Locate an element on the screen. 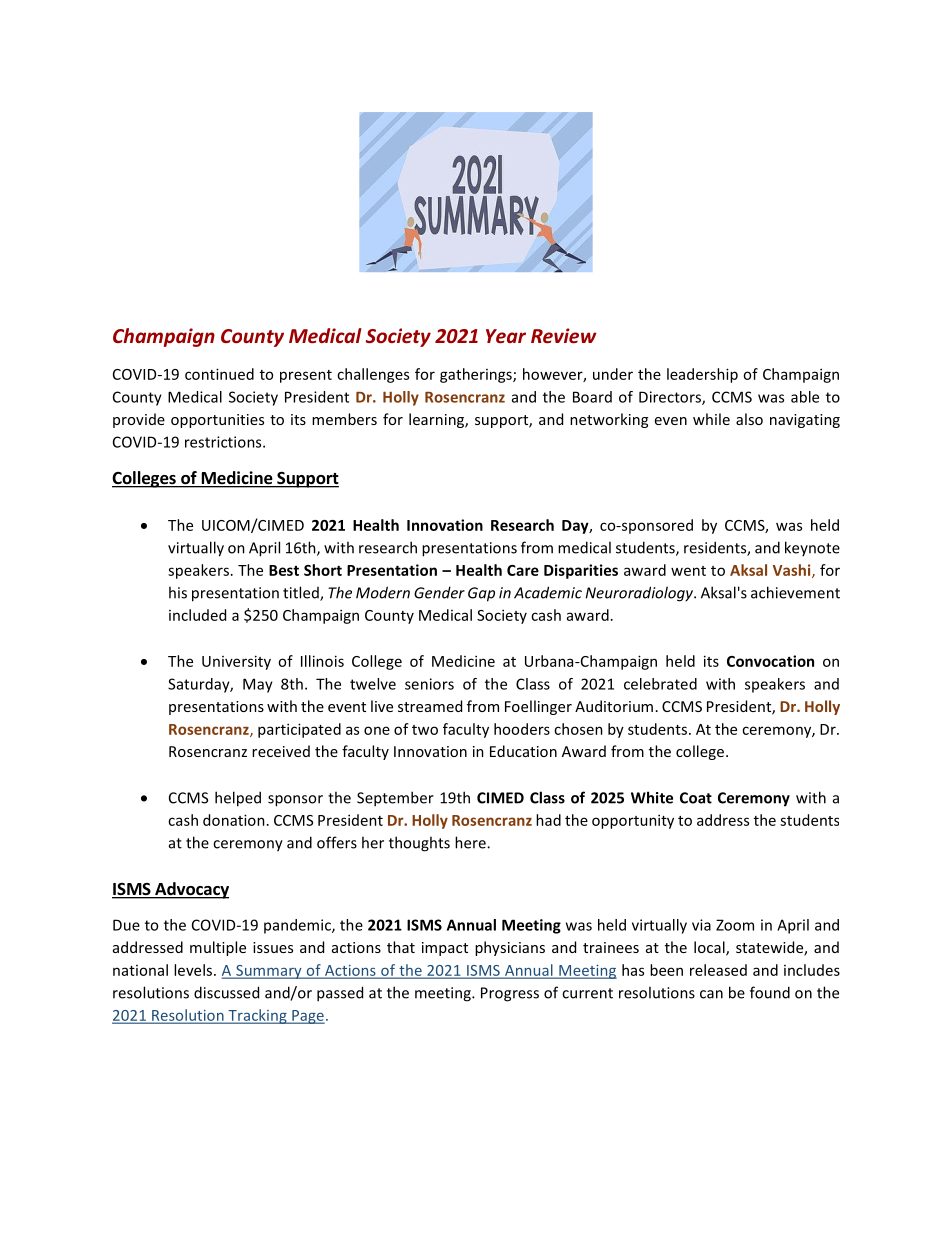  seniors is located at coordinates (429, 684).
